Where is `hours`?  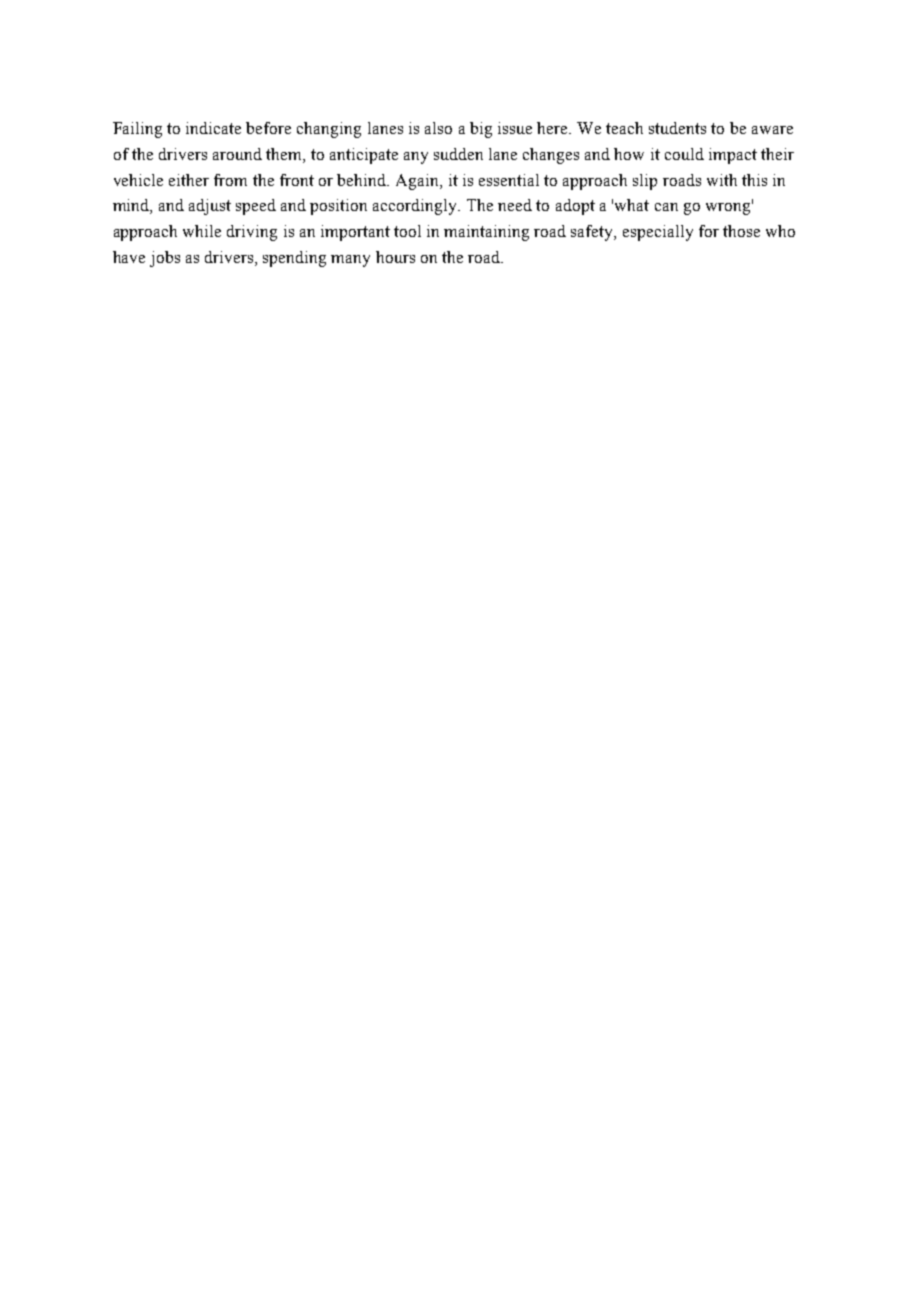 hours is located at coordinates (395, 257).
